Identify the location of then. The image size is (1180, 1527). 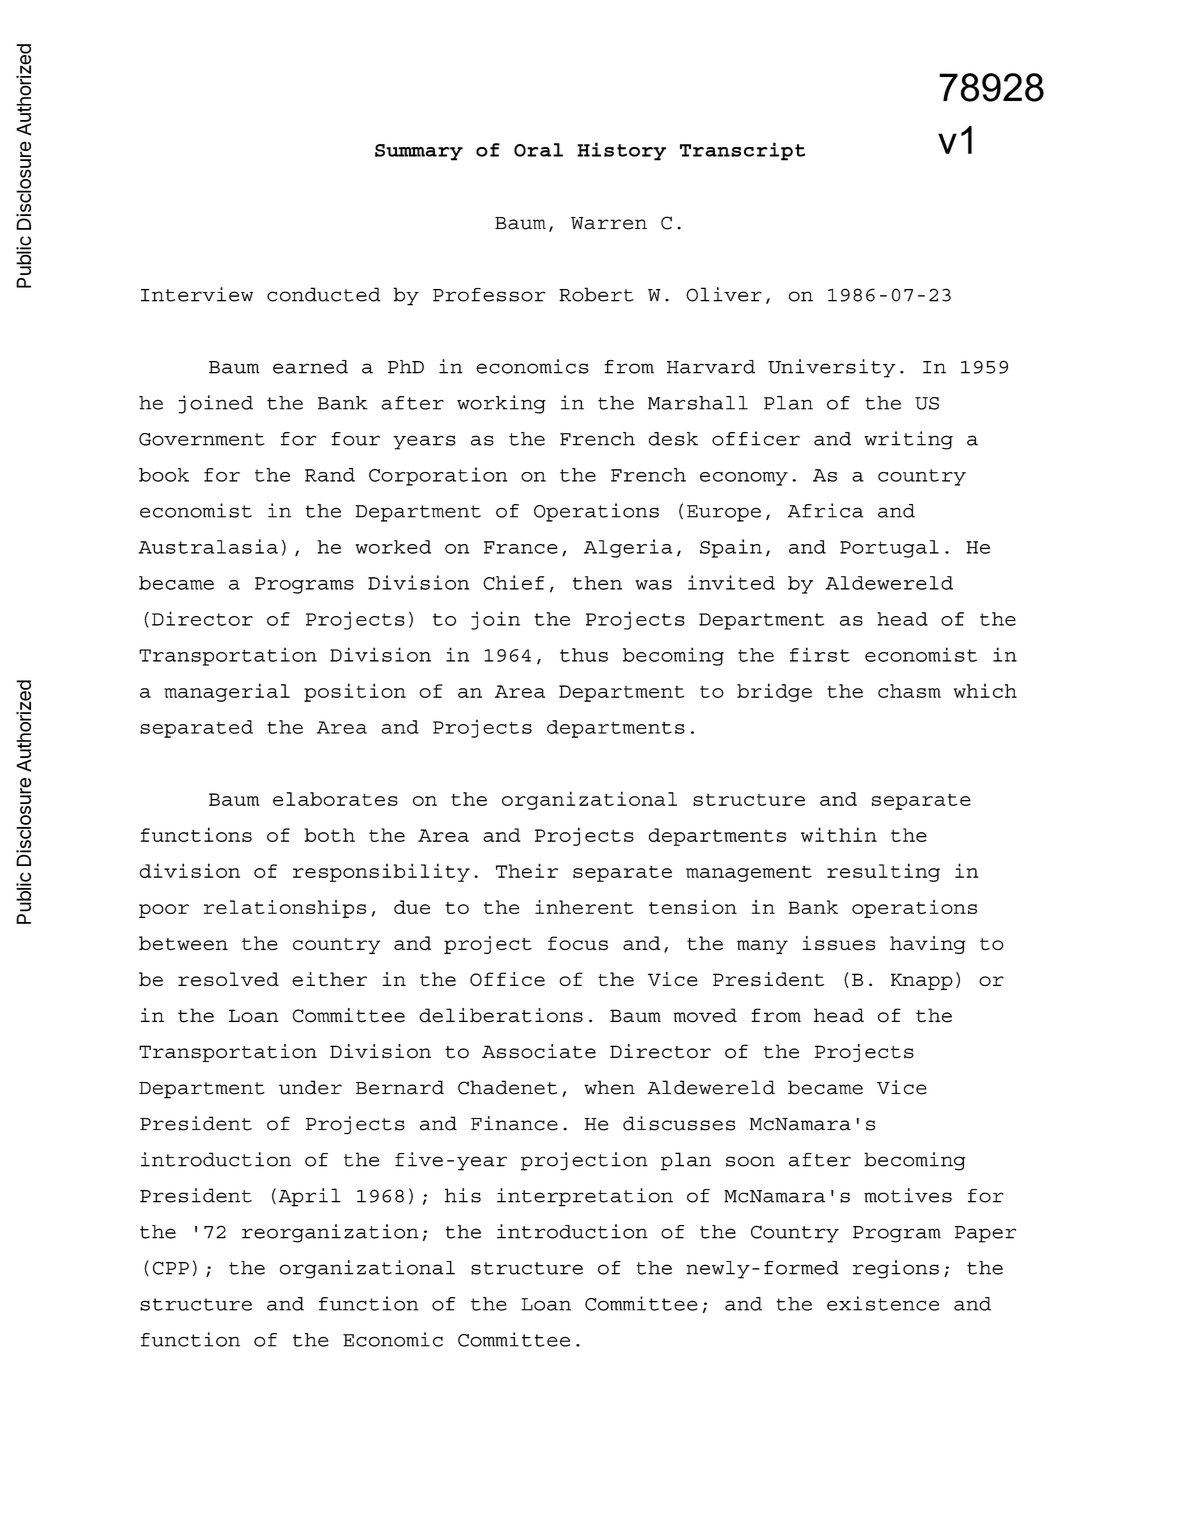
(597, 583).
